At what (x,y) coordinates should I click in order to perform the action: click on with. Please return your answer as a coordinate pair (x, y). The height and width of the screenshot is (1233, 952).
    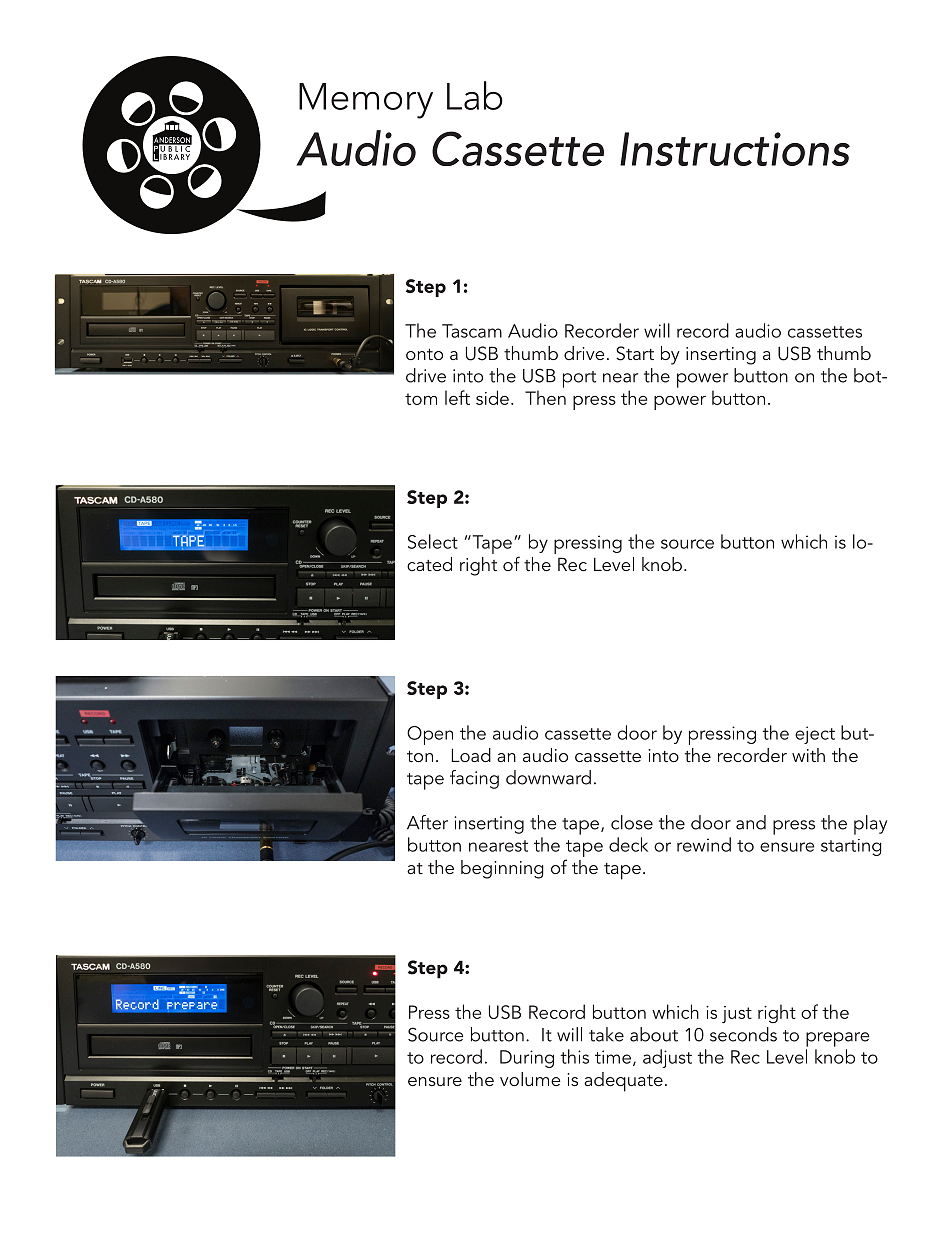
    Looking at the image, I should click on (808, 755).
